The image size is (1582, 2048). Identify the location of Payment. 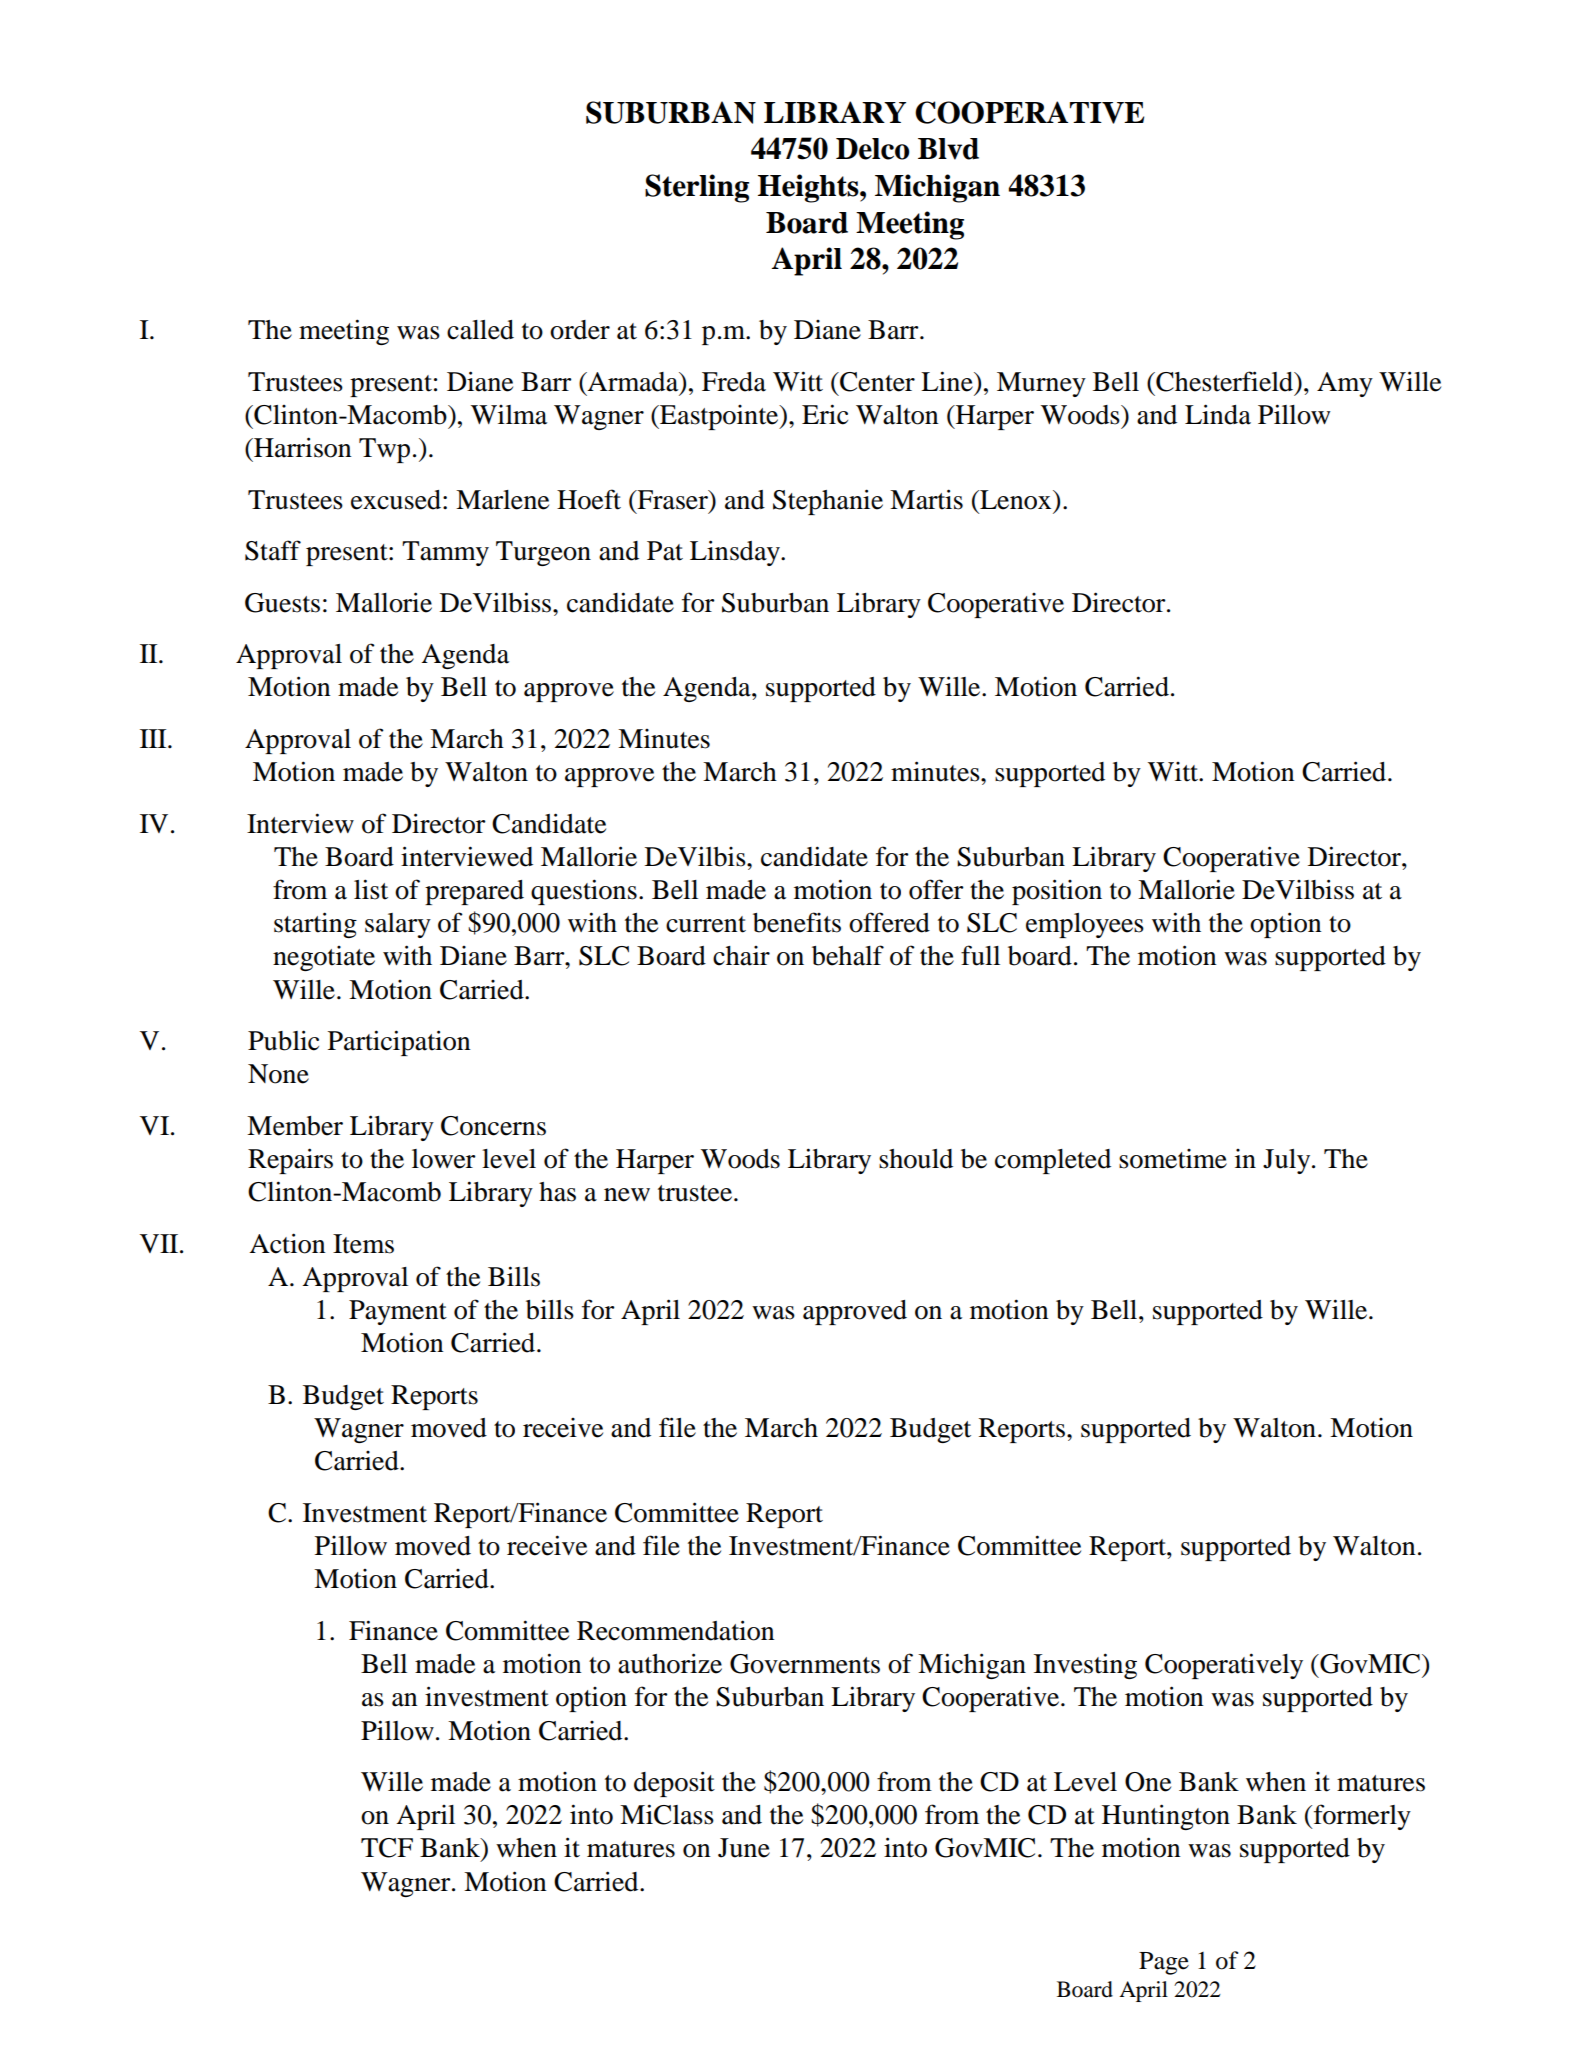
(398, 1312).
